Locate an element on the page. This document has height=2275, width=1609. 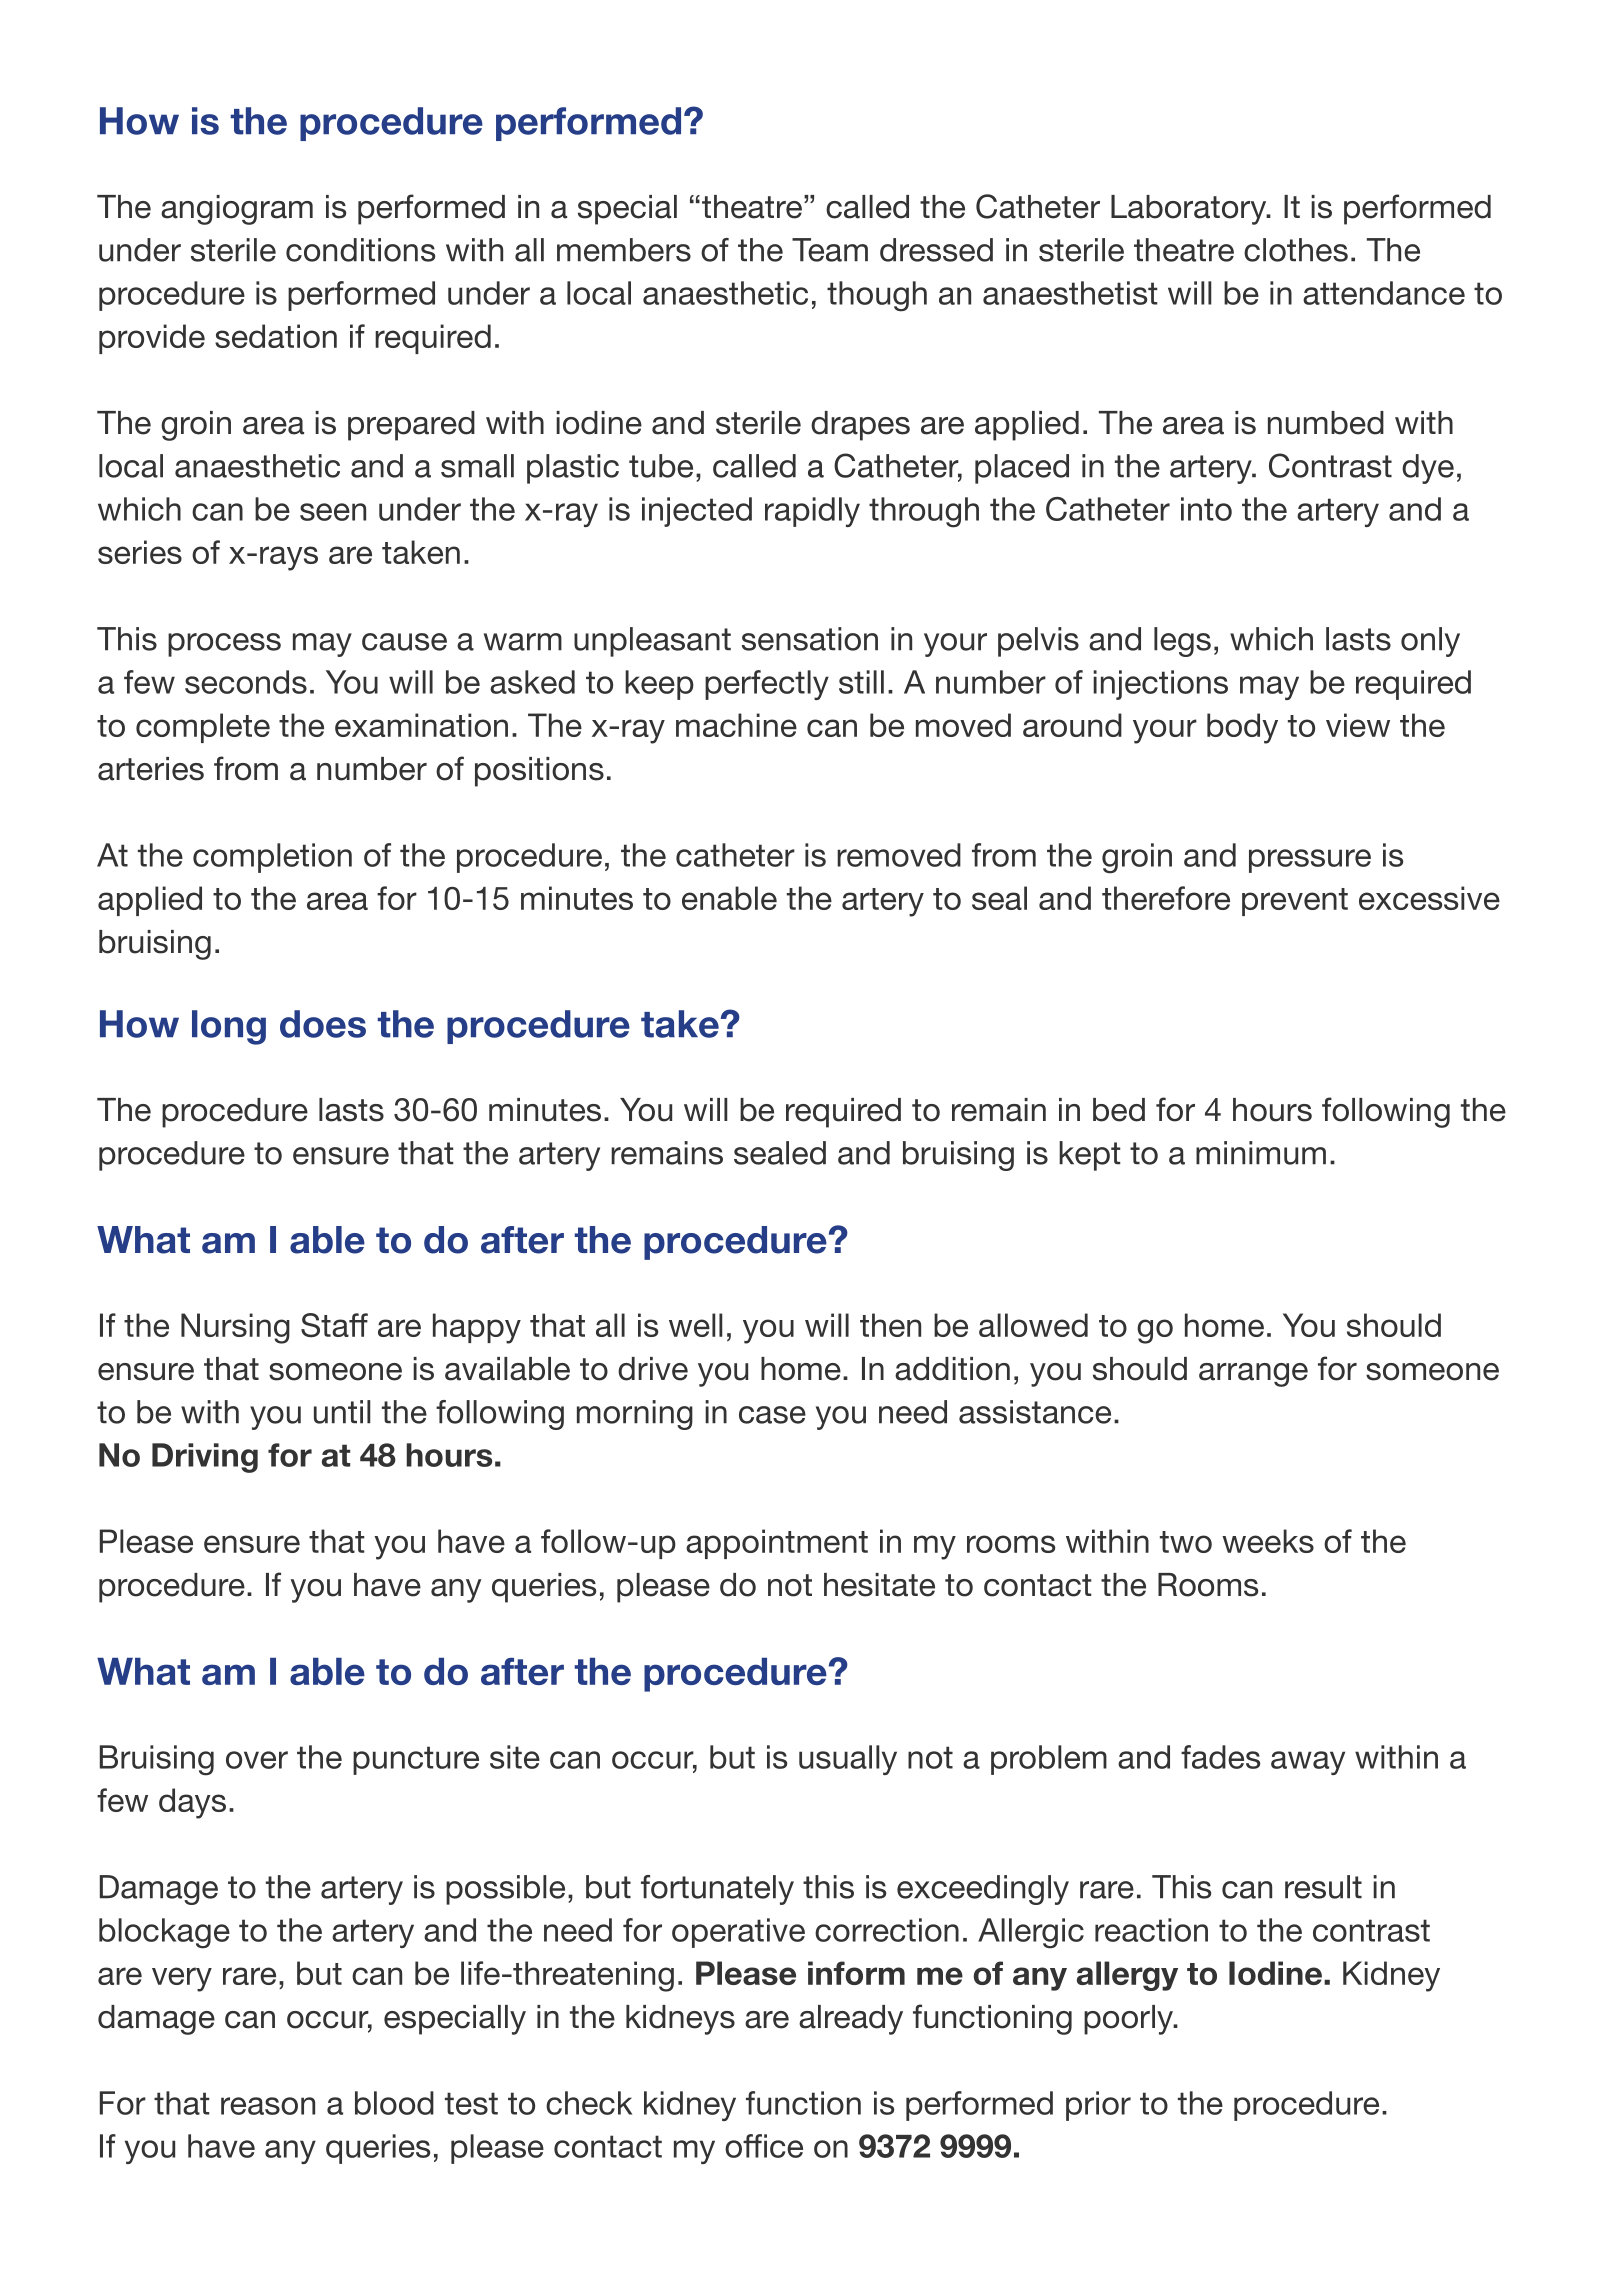
clothes is located at coordinates (1296, 250).
